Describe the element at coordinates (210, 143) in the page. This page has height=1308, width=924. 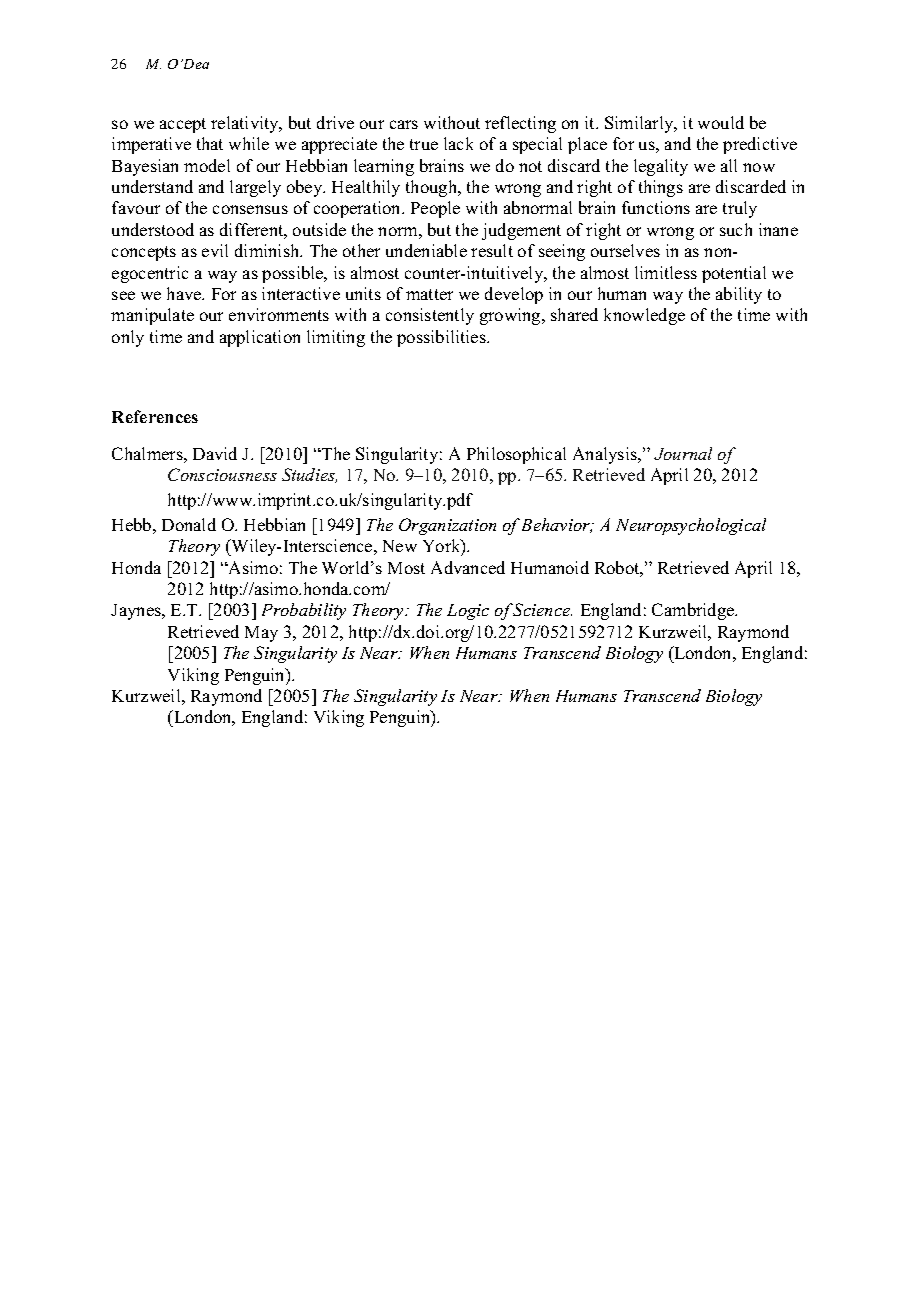
I see `that` at that location.
